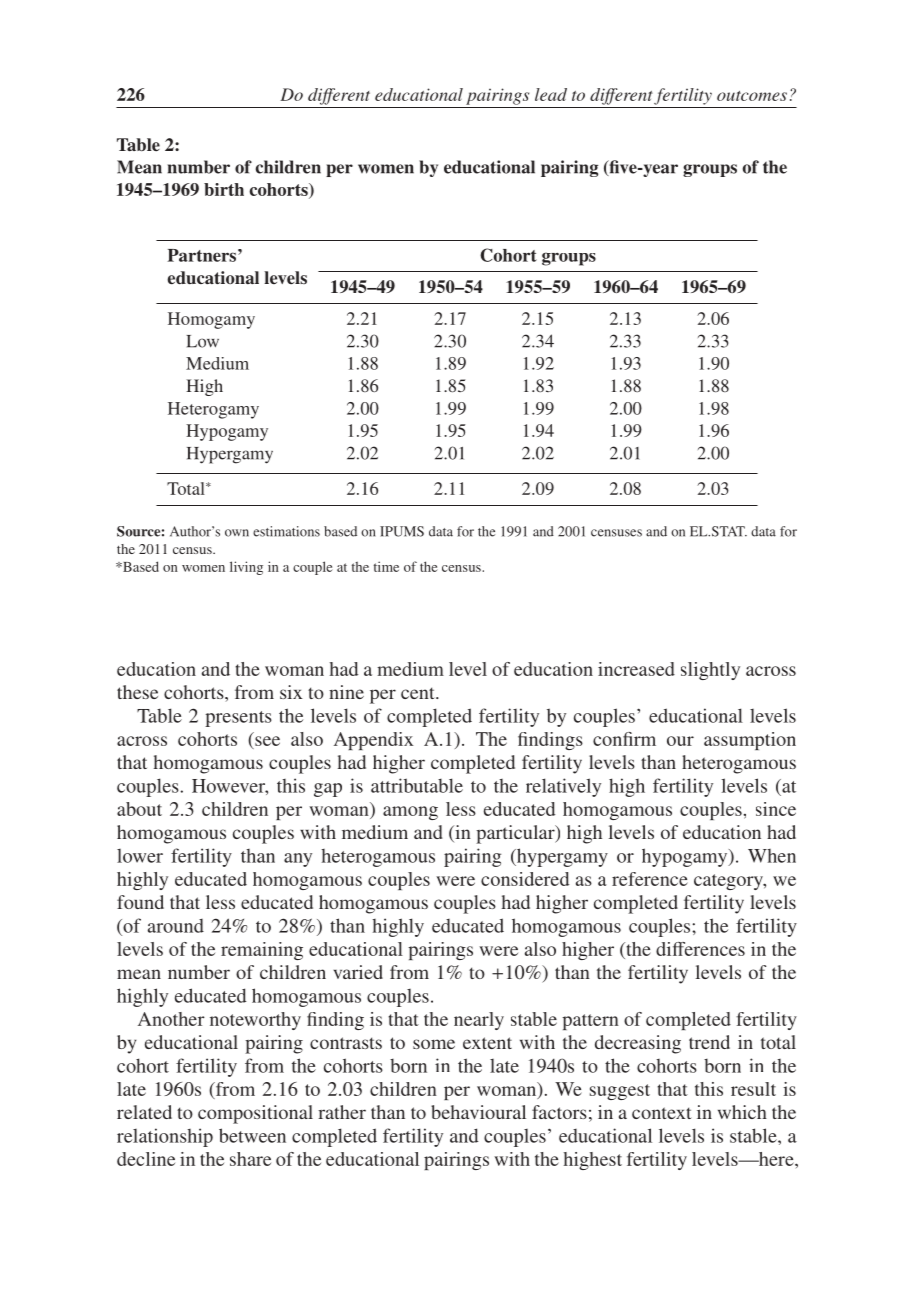 The image size is (924, 1296). Describe the element at coordinates (776, 809) in the document. I see `since` at that location.
